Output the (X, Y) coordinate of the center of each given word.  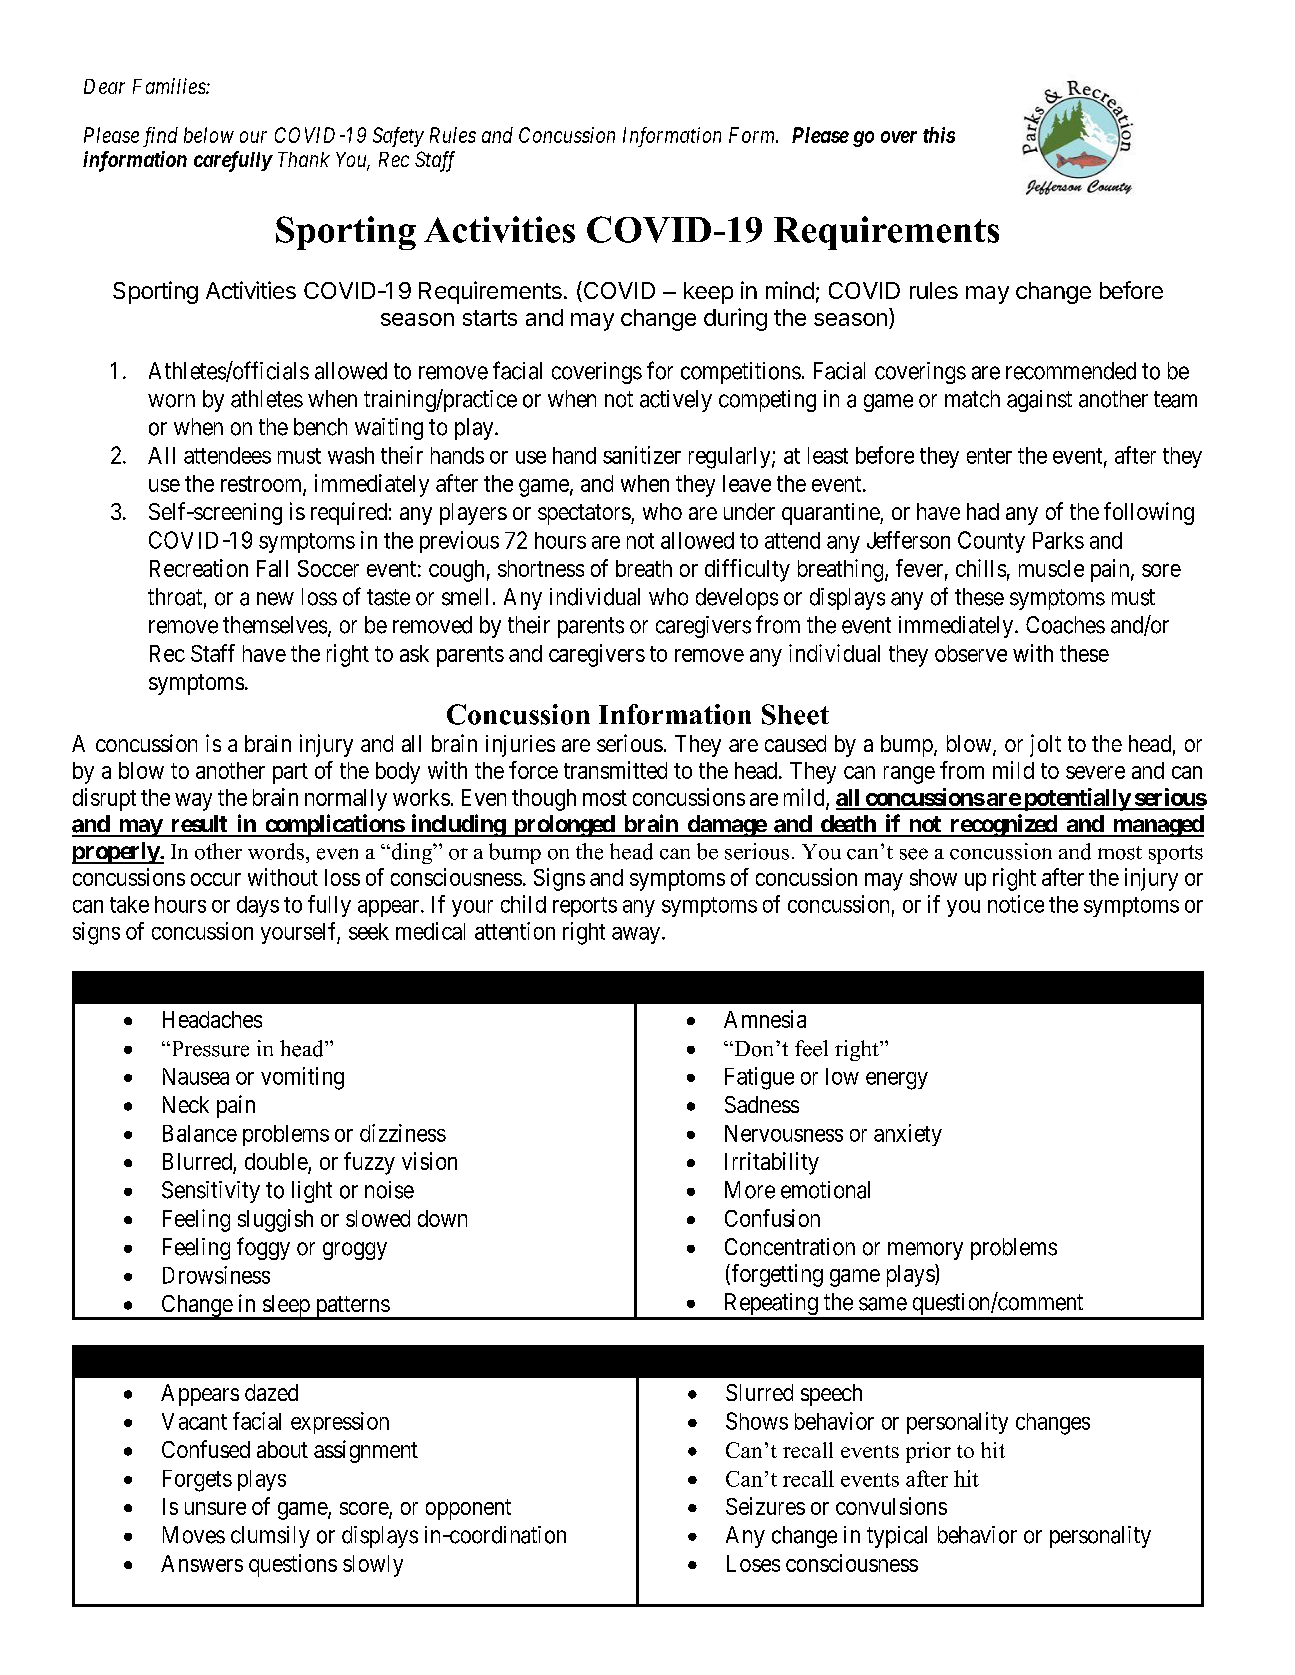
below (209, 135)
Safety (398, 137)
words (276, 851)
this (939, 135)
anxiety (908, 1135)
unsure (215, 1508)
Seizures (765, 1506)
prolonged (563, 826)
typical (897, 1537)
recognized (1003, 825)
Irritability (772, 1163)
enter (989, 456)
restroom (262, 485)
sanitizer (642, 455)
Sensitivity (211, 1192)
